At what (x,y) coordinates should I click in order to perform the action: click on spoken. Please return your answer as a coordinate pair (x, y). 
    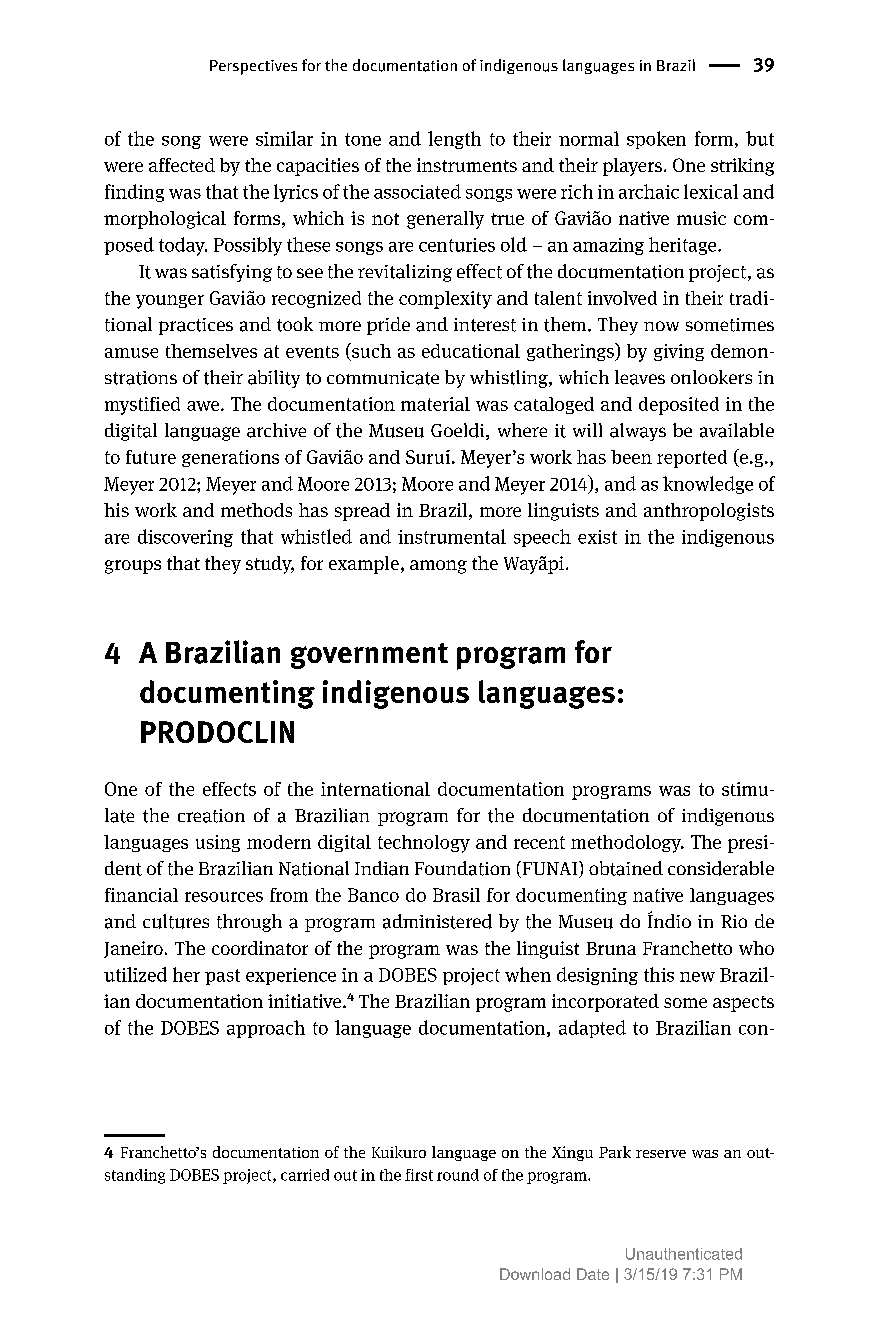
    Looking at the image, I should click on (656, 140).
